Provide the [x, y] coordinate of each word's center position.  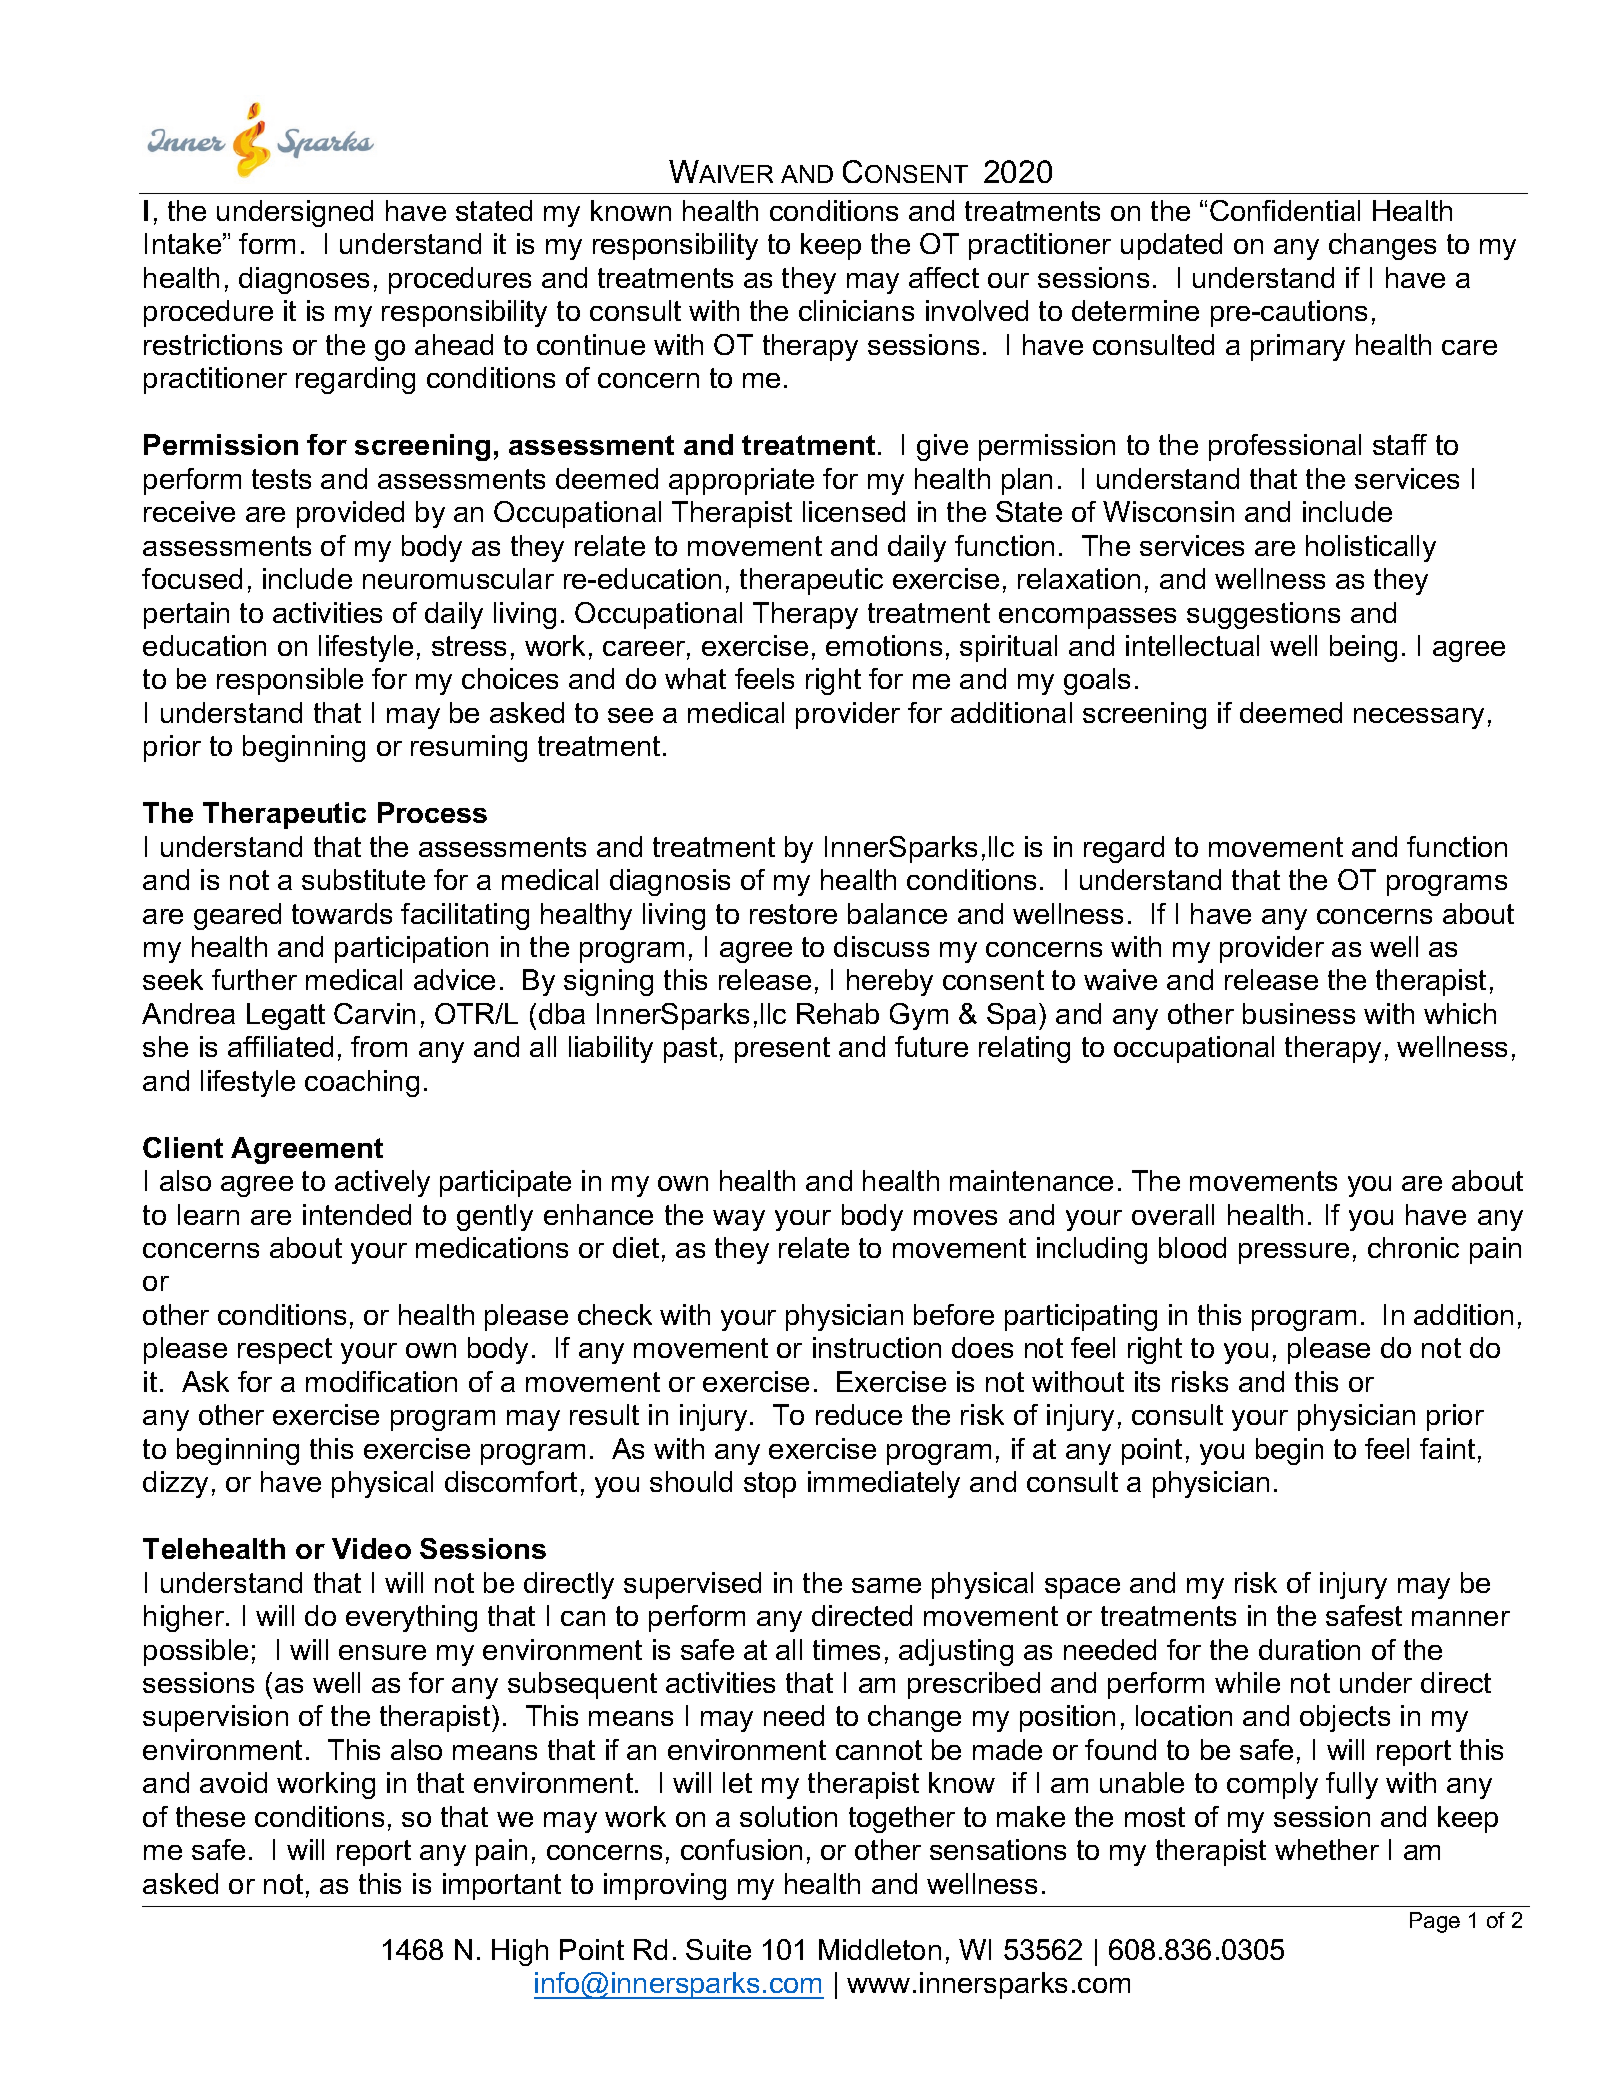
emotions [884, 645]
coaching [362, 1083]
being [1363, 648]
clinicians [856, 310]
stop [770, 1485]
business [1299, 1013]
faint [1447, 1448]
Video [371, 1548]
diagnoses [304, 280]
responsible [290, 681]
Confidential [1285, 210]
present [782, 1050]
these [210, 1816]
